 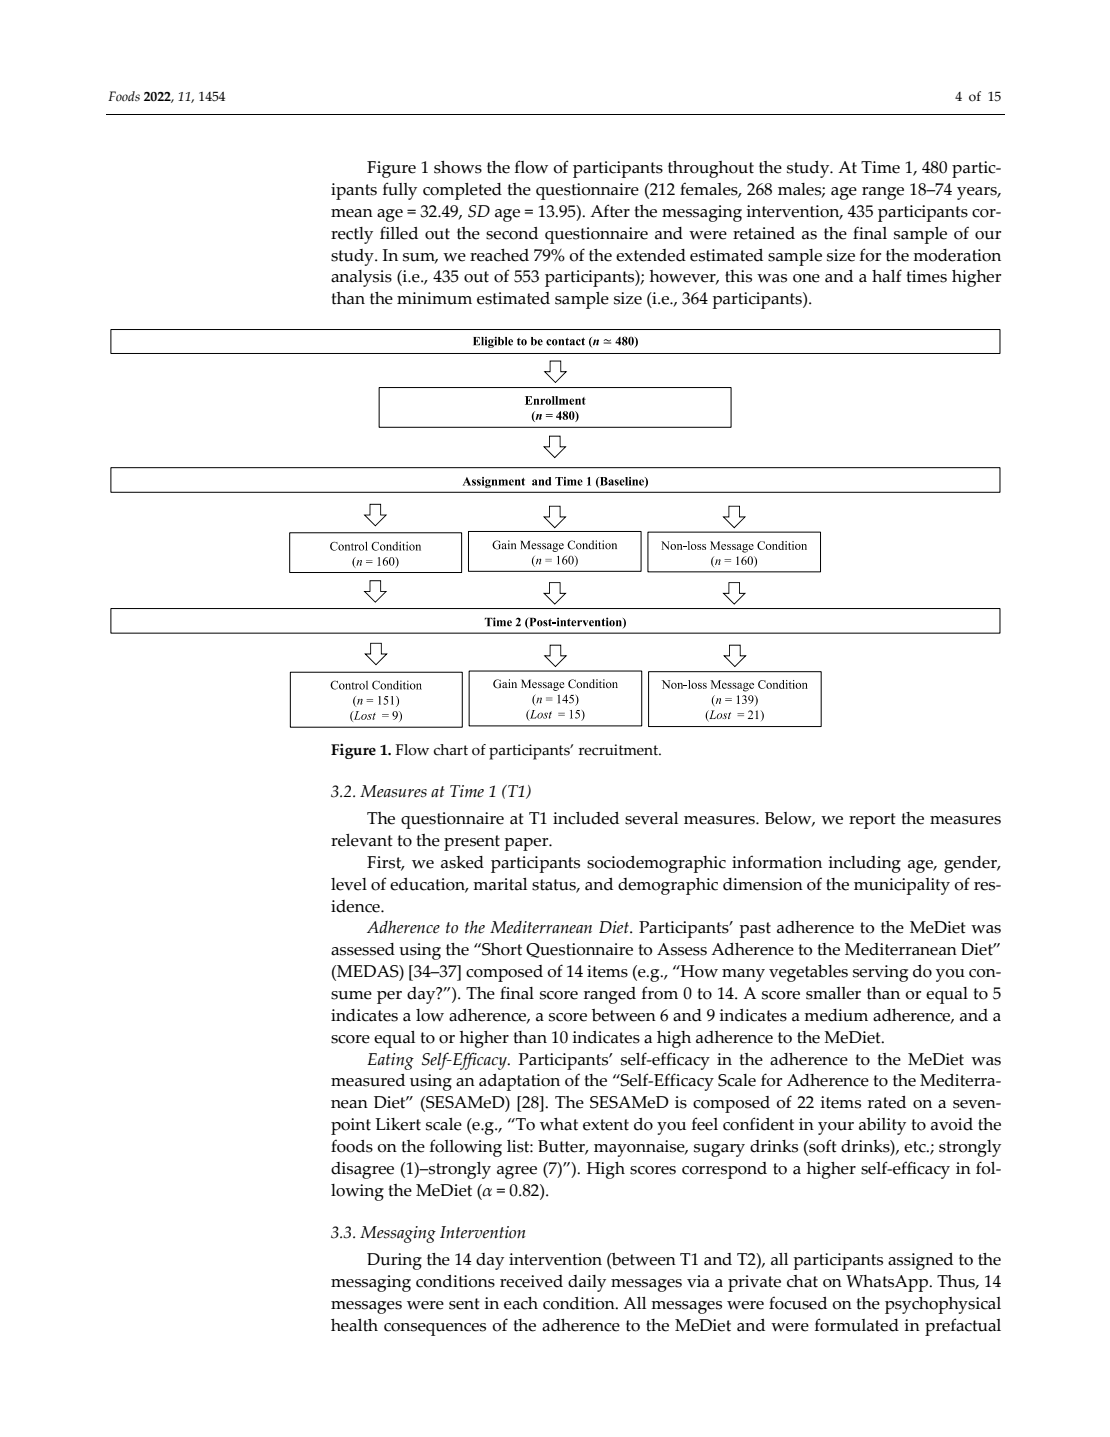 What do you see at coordinates (400, 191) in the screenshot?
I see `fully` at bounding box center [400, 191].
